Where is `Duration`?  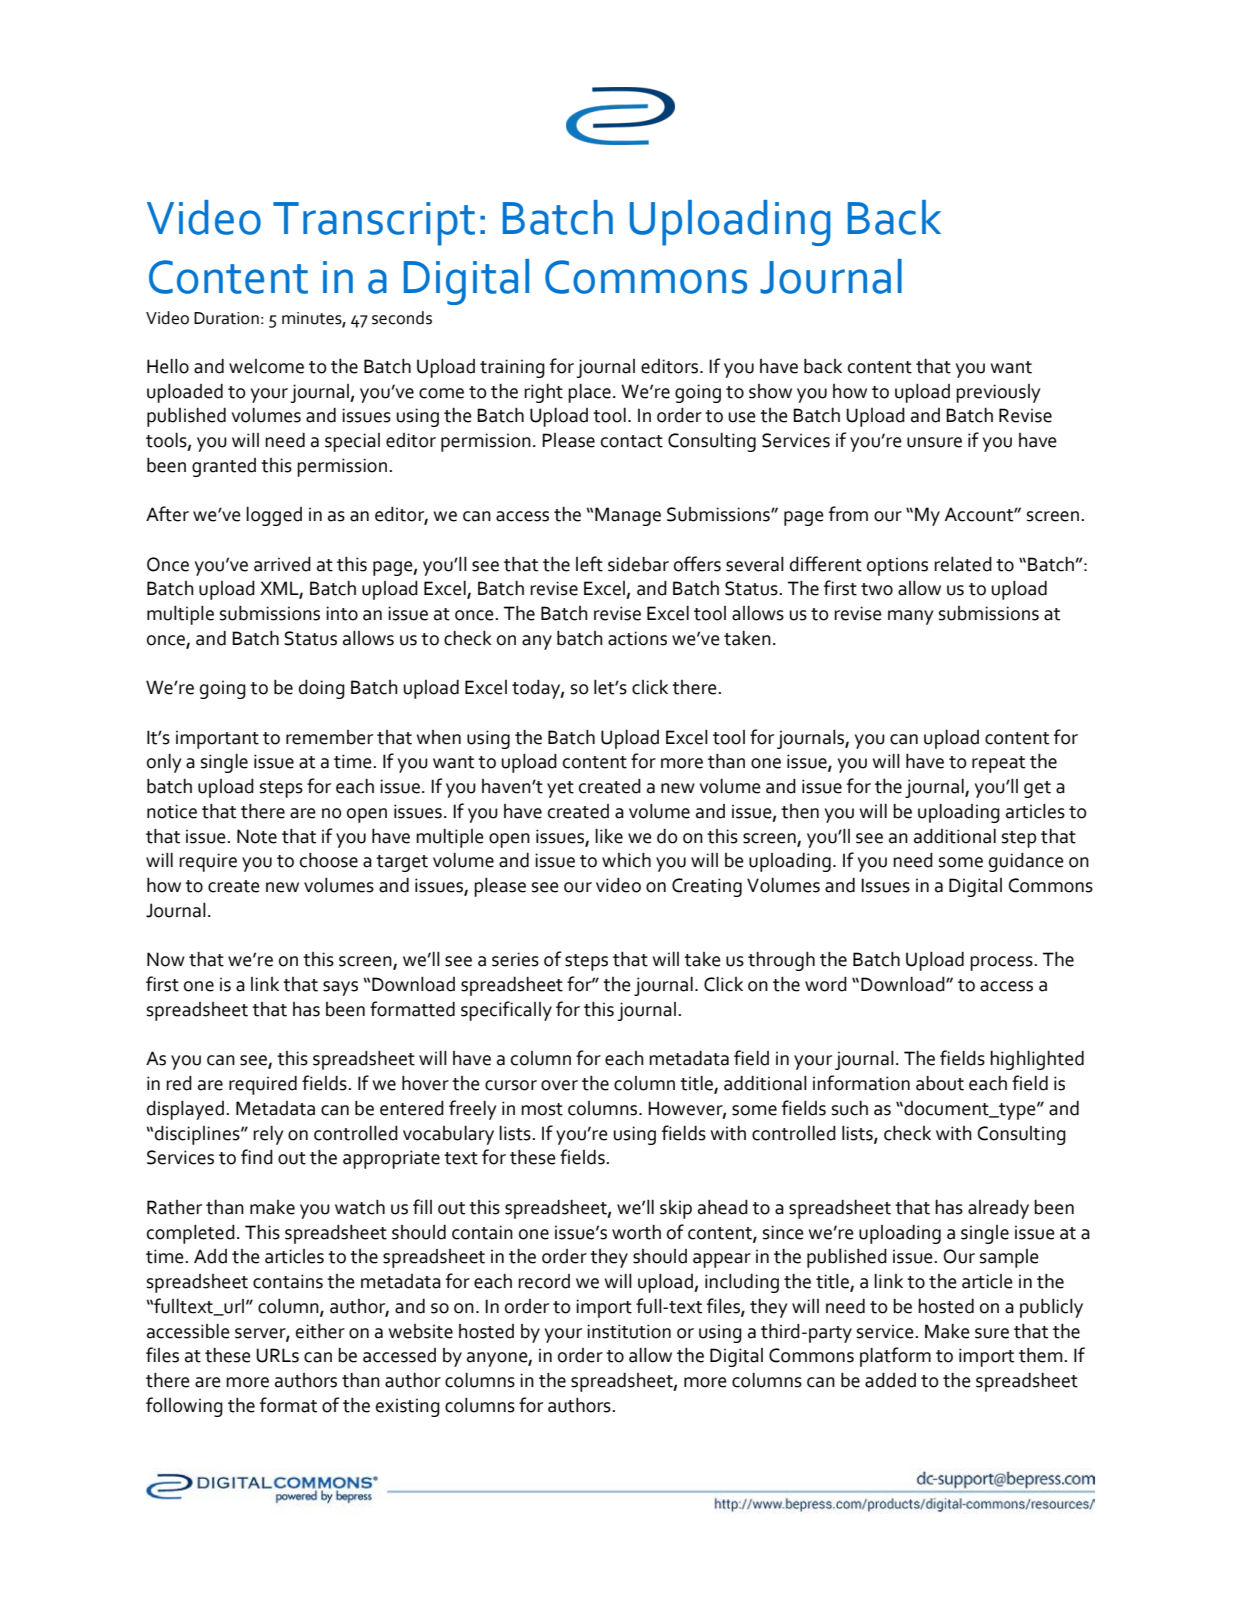 Duration is located at coordinates (226, 318).
